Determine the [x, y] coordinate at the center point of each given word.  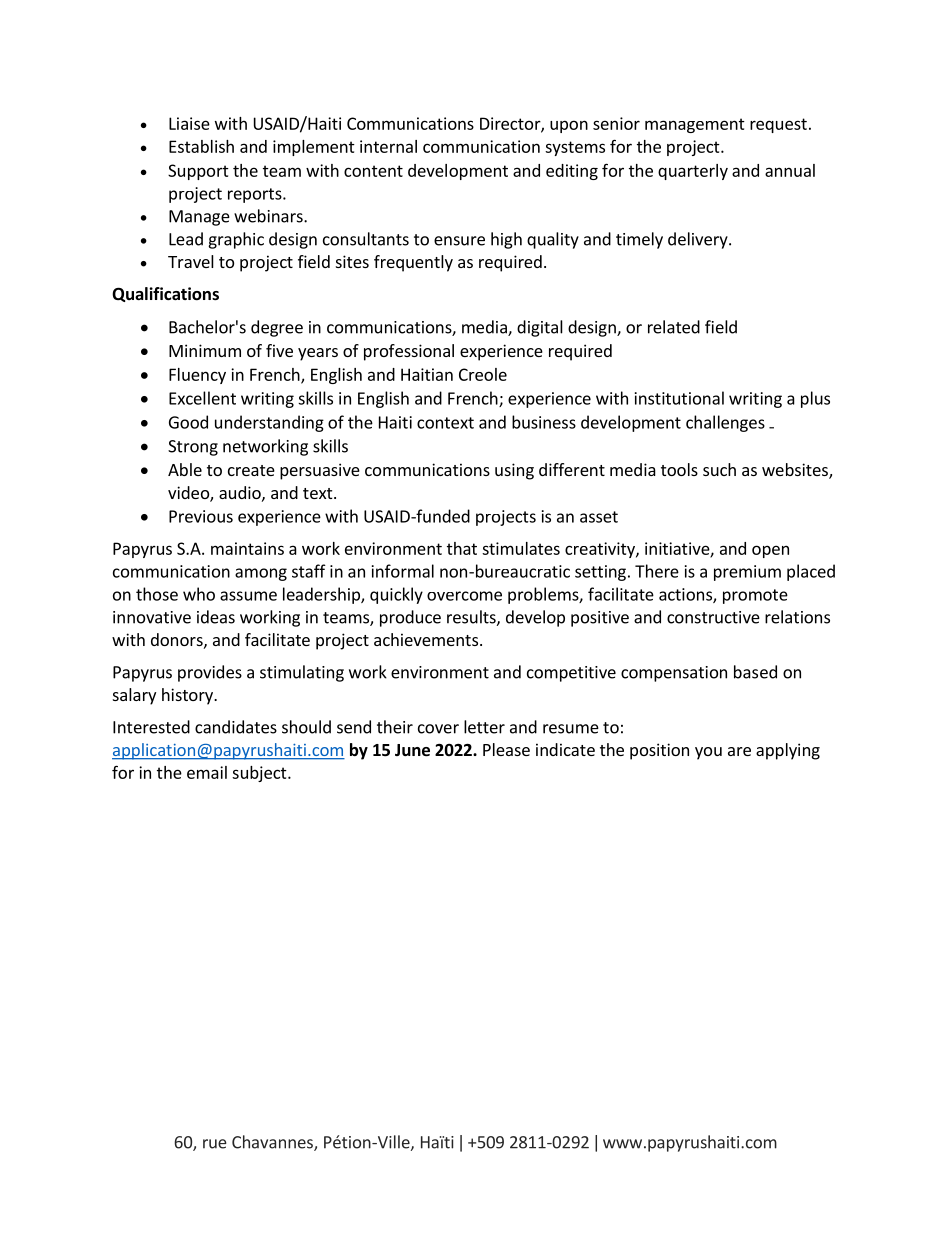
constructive [713, 617]
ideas [216, 617]
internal [388, 146]
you [708, 753]
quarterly [693, 172]
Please [506, 749]
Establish [201, 146]
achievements [426, 639]
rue [215, 1144]
